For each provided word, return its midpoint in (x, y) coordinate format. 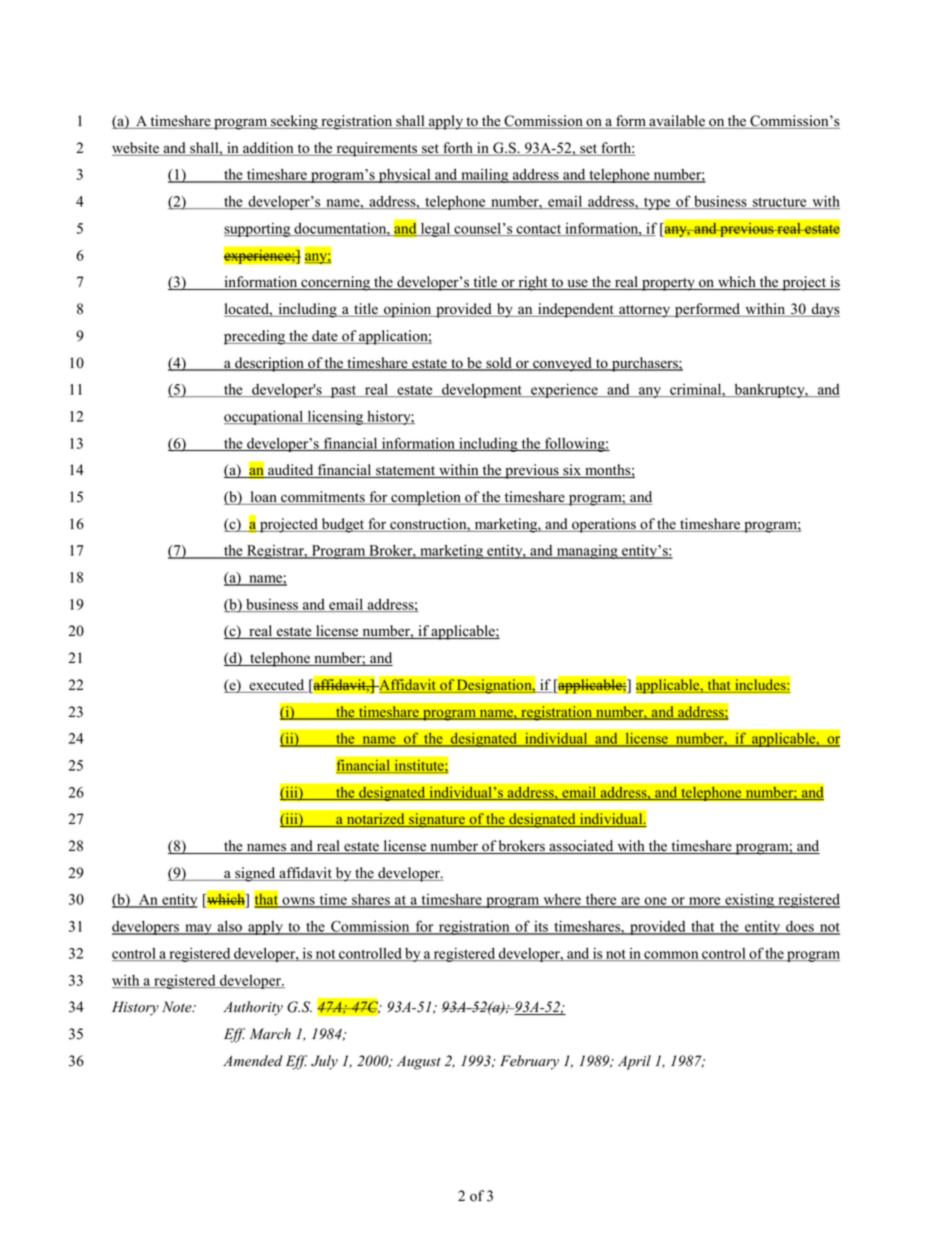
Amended (253, 1061)
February (529, 1062)
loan (263, 498)
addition (268, 149)
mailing (485, 175)
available (677, 122)
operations (604, 525)
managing (587, 552)
